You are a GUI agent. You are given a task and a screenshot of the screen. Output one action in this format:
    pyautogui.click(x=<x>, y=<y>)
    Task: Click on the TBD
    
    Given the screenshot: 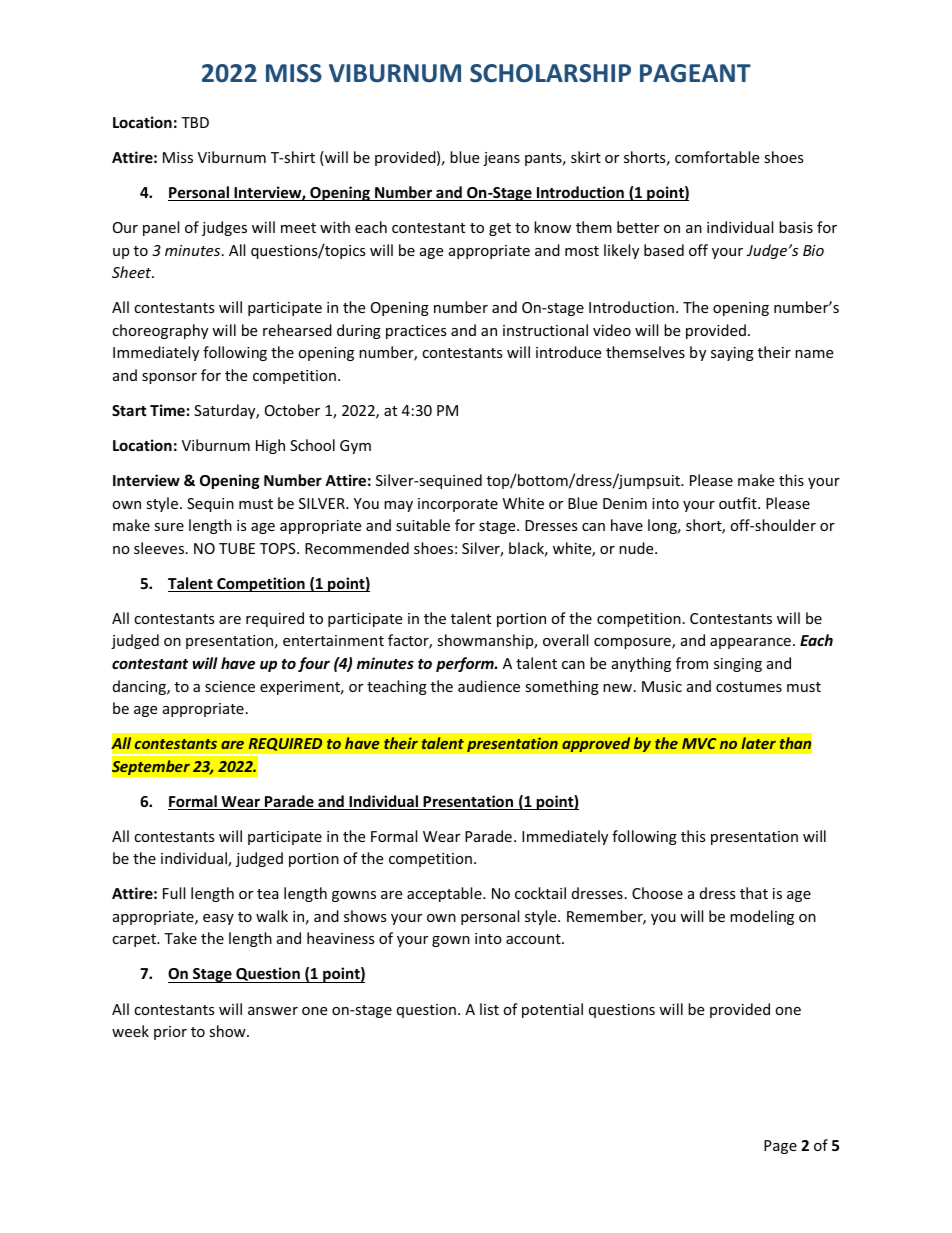 What is the action you would take?
    pyautogui.click(x=195, y=122)
